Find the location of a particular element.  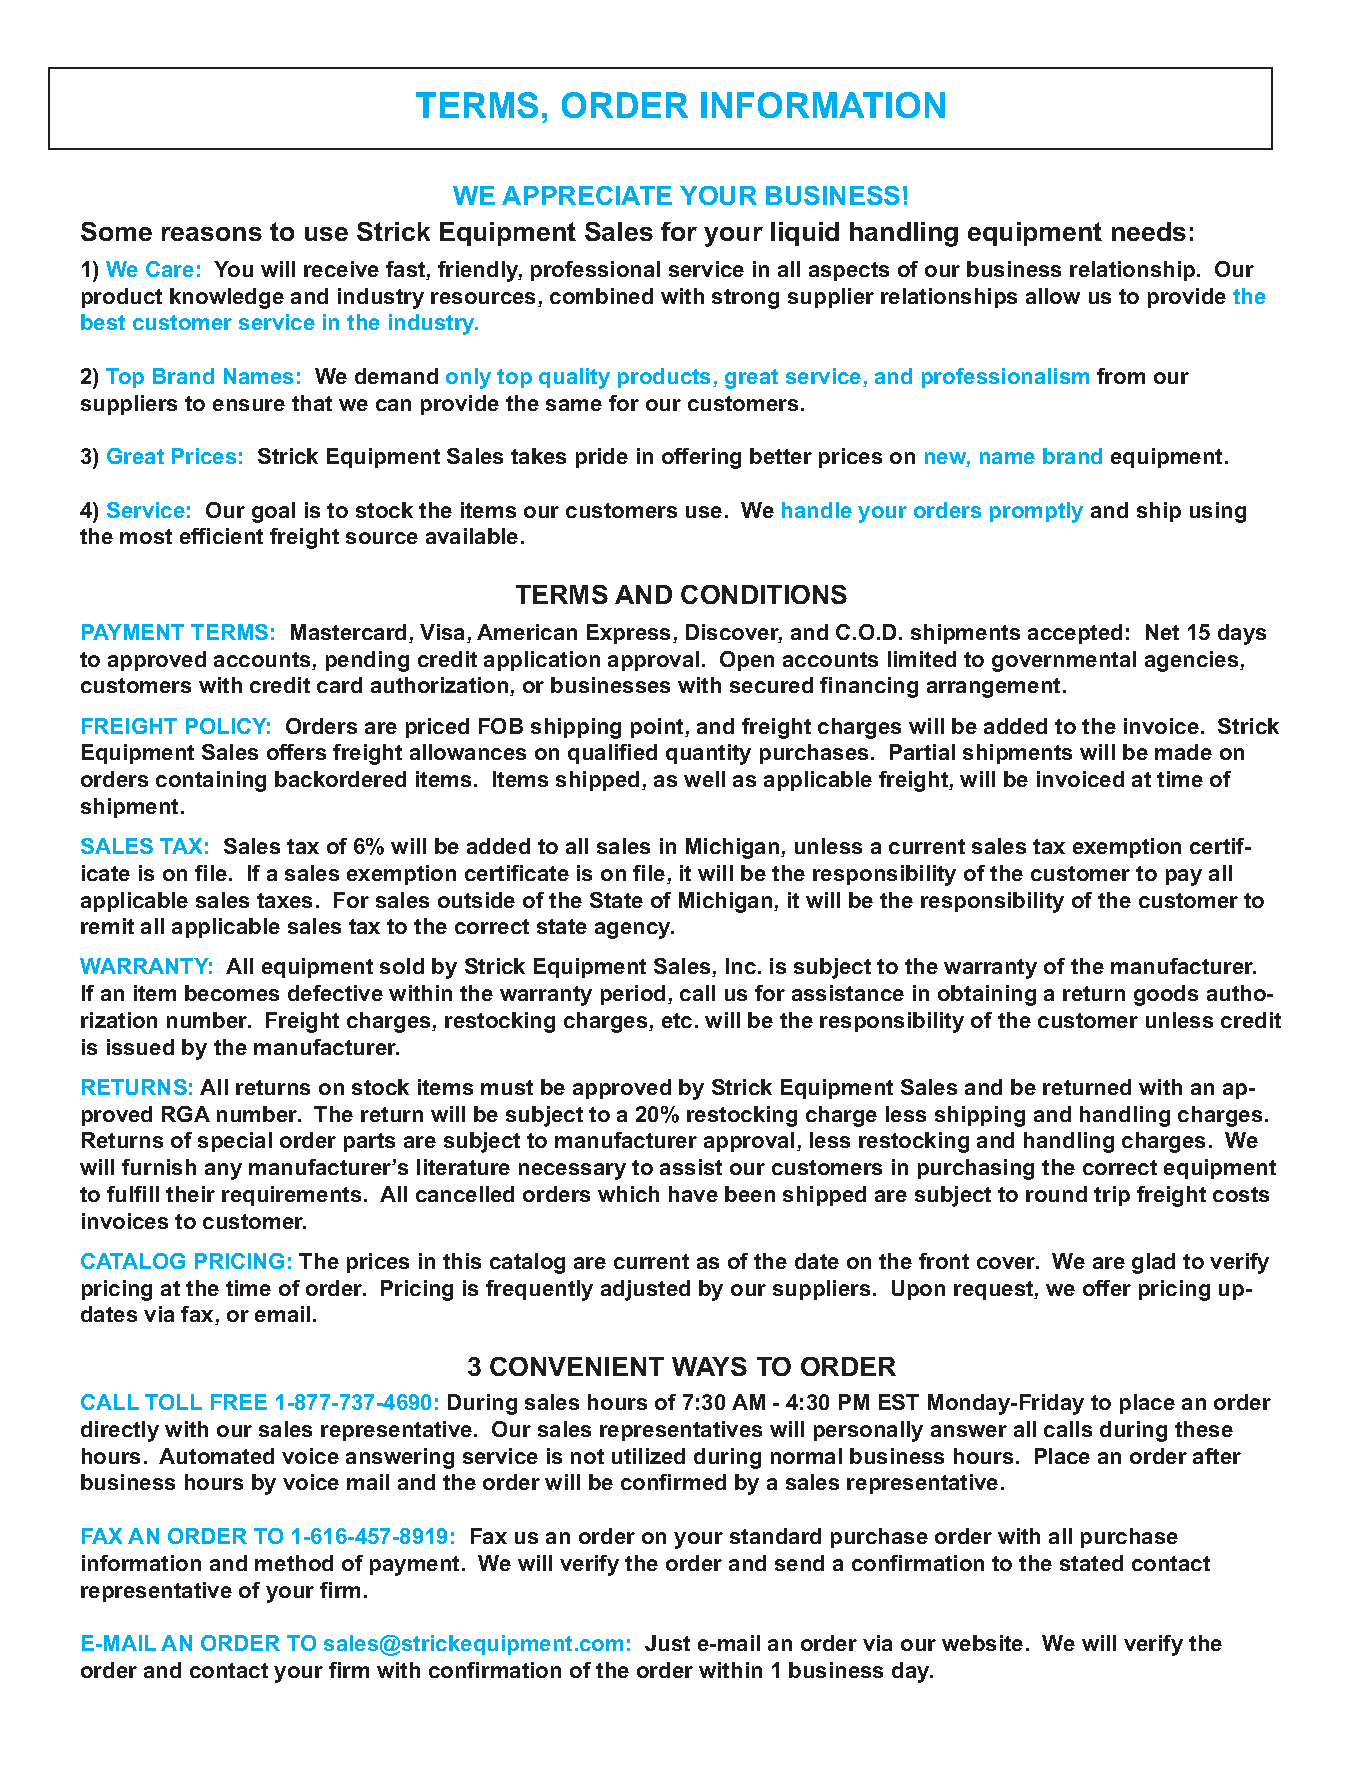

reasons is located at coordinates (212, 234).
